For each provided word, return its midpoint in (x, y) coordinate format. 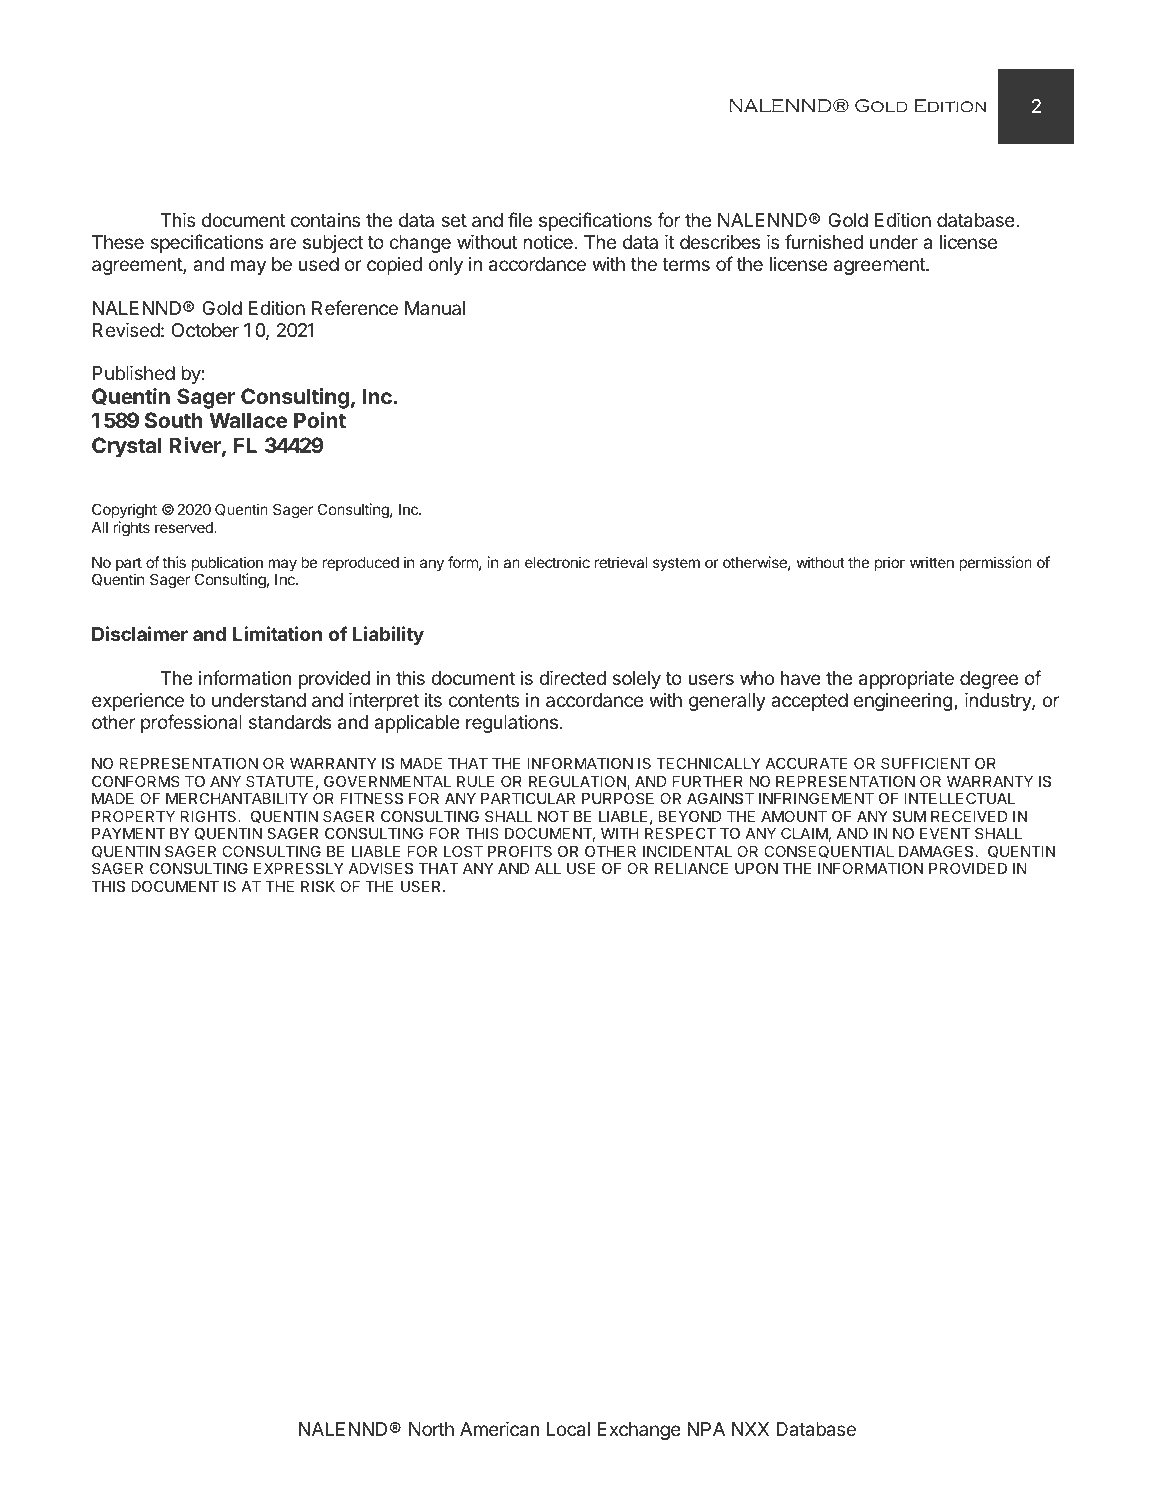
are (283, 244)
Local (568, 1429)
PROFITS (520, 851)
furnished (824, 241)
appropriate (906, 680)
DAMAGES (936, 851)
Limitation (277, 633)
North (431, 1429)
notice (549, 242)
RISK (318, 886)
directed (572, 678)
